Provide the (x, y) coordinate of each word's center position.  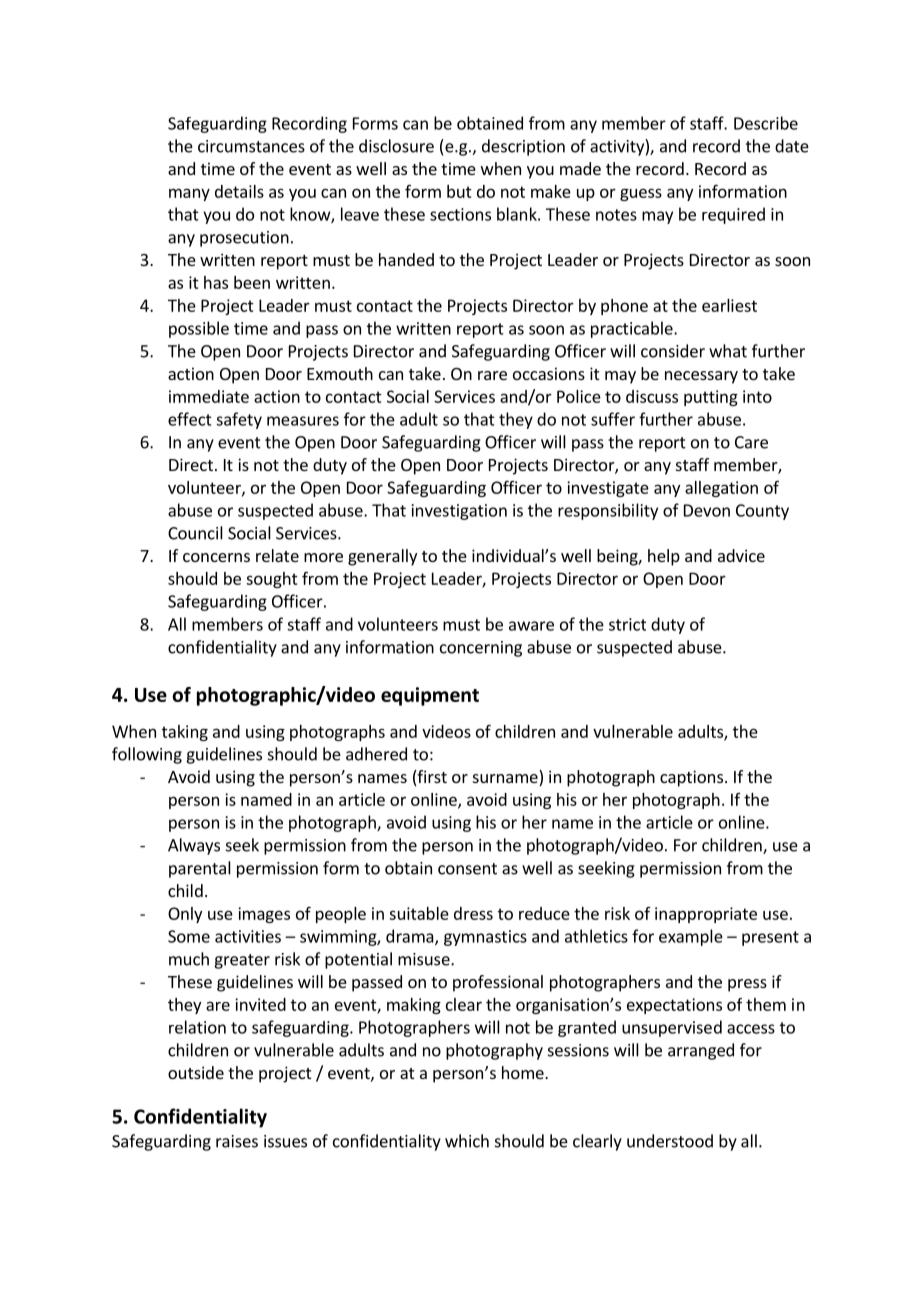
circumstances (251, 146)
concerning (481, 649)
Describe (766, 123)
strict (627, 624)
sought (272, 580)
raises (237, 1141)
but (459, 191)
